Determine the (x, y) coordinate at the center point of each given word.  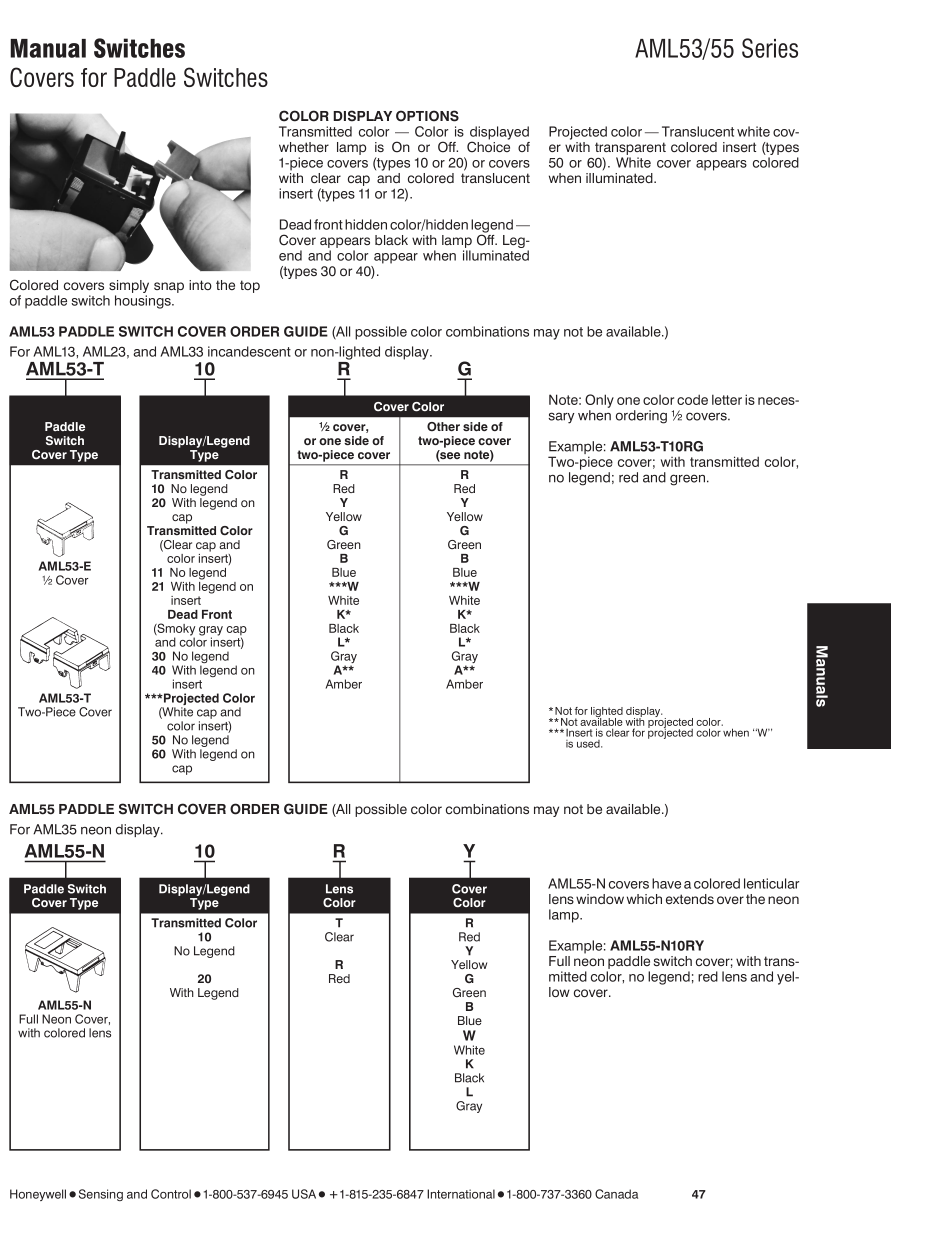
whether (304, 147)
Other (443, 426)
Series (770, 48)
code (692, 399)
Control (171, 1194)
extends (690, 899)
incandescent (249, 351)
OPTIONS (427, 116)
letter (727, 399)
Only (599, 401)
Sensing (101, 1195)
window (600, 899)
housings (144, 302)
